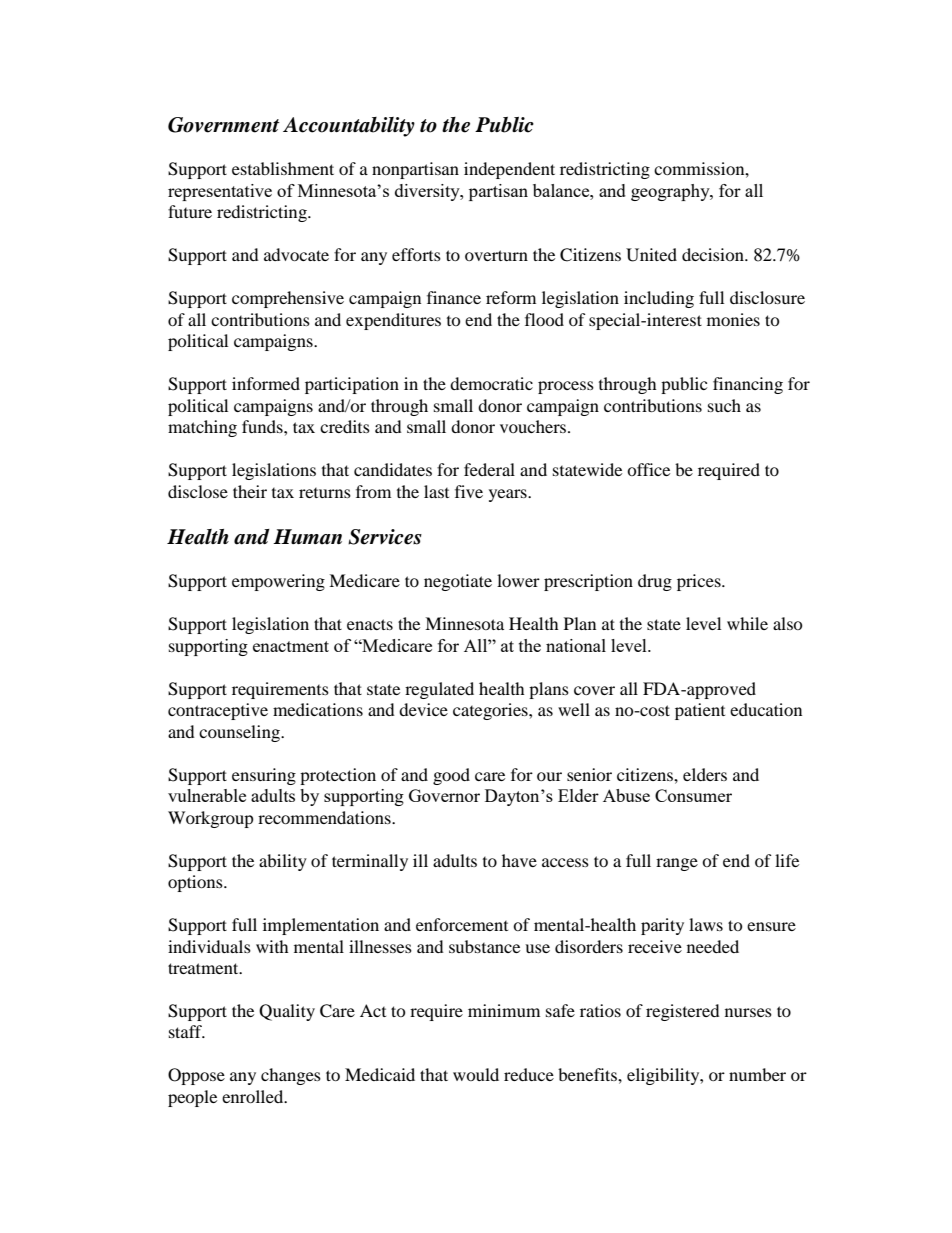  Describe the element at coordinates (509, 170) in the image. I see `independent` at that location.
